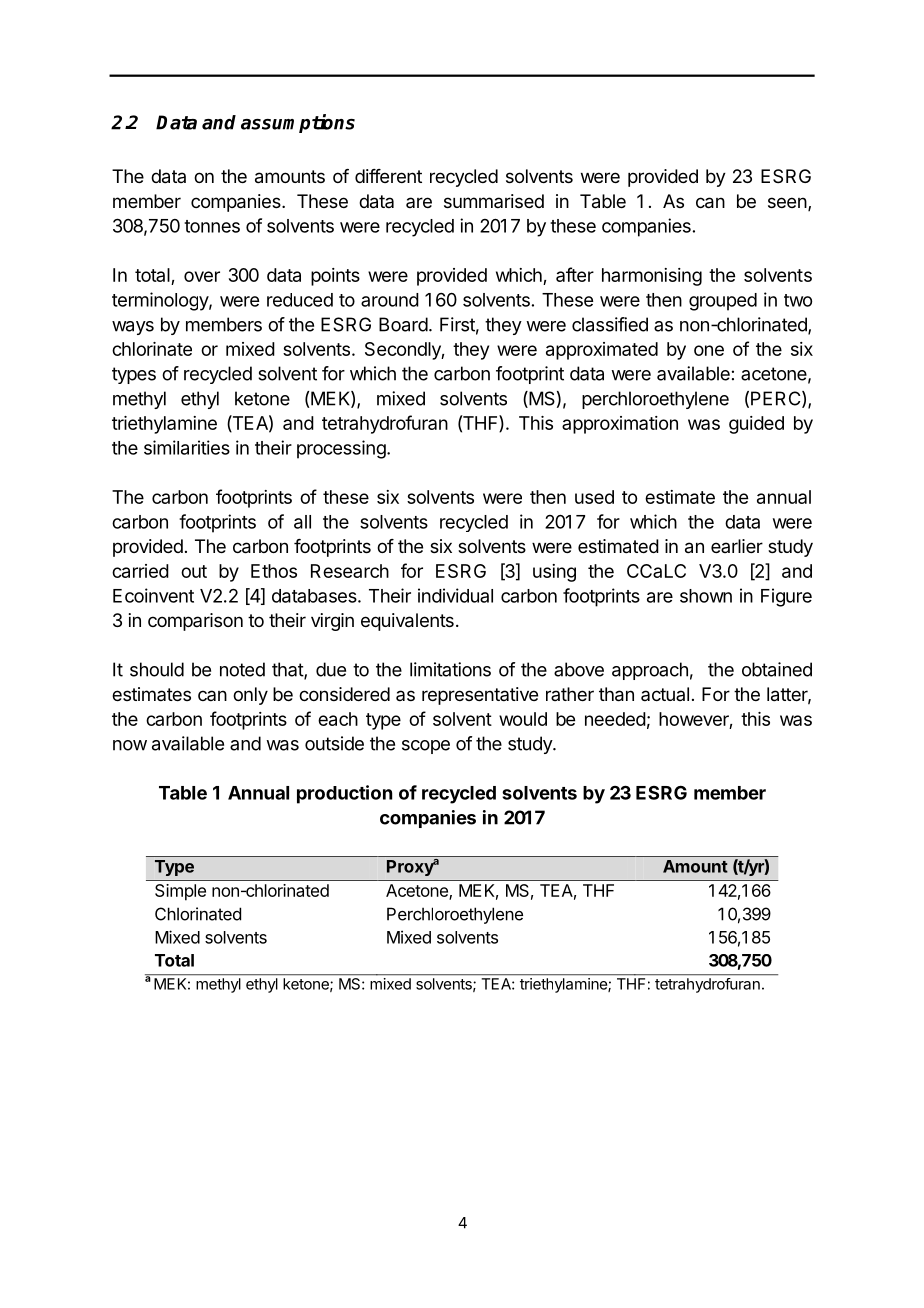 This screenshot has width=924, height=1308. I want to click on assumptions, so click(298, 123).
